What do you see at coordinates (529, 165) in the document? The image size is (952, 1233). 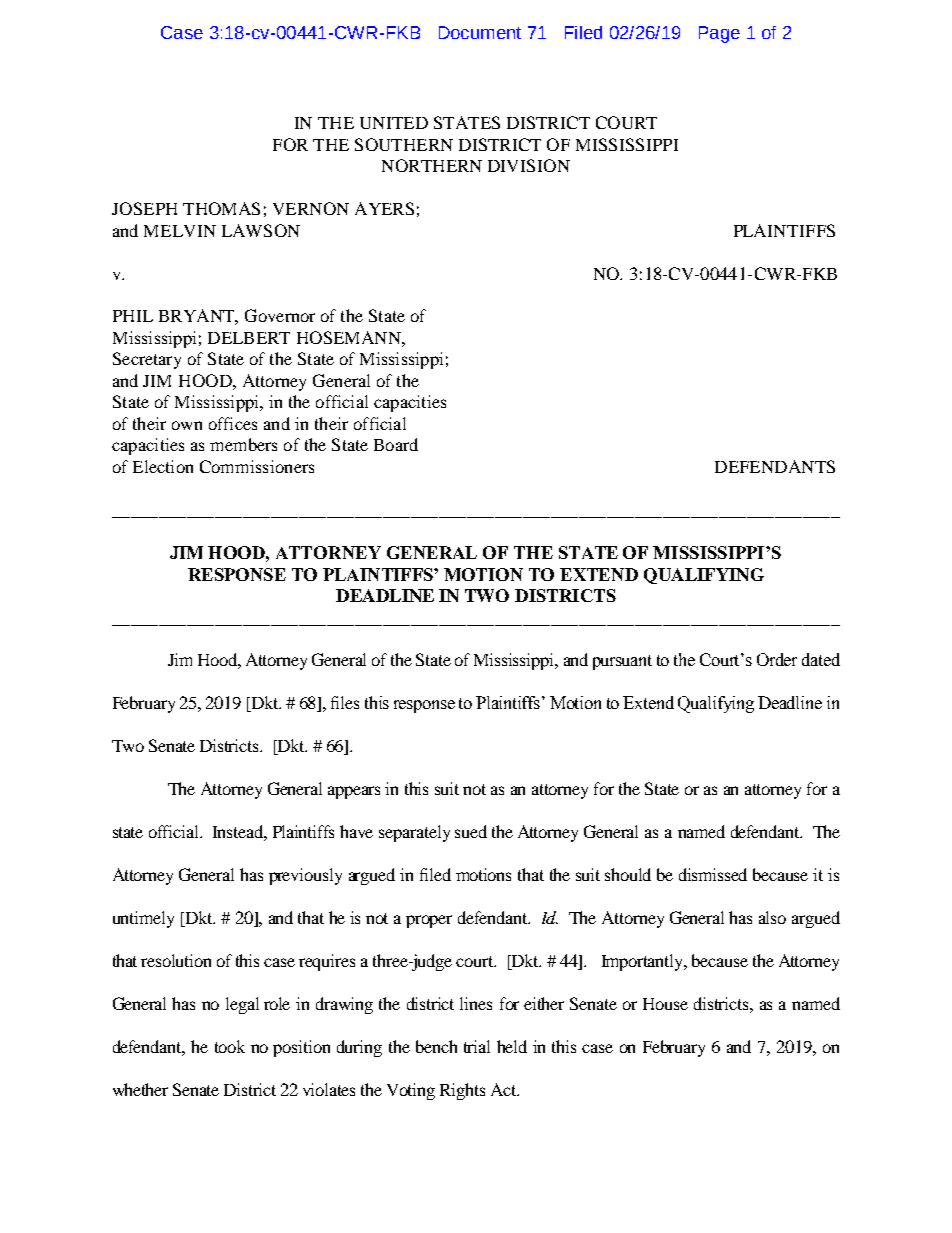 I see `DIVISION` at bounding box center [529, 165].
